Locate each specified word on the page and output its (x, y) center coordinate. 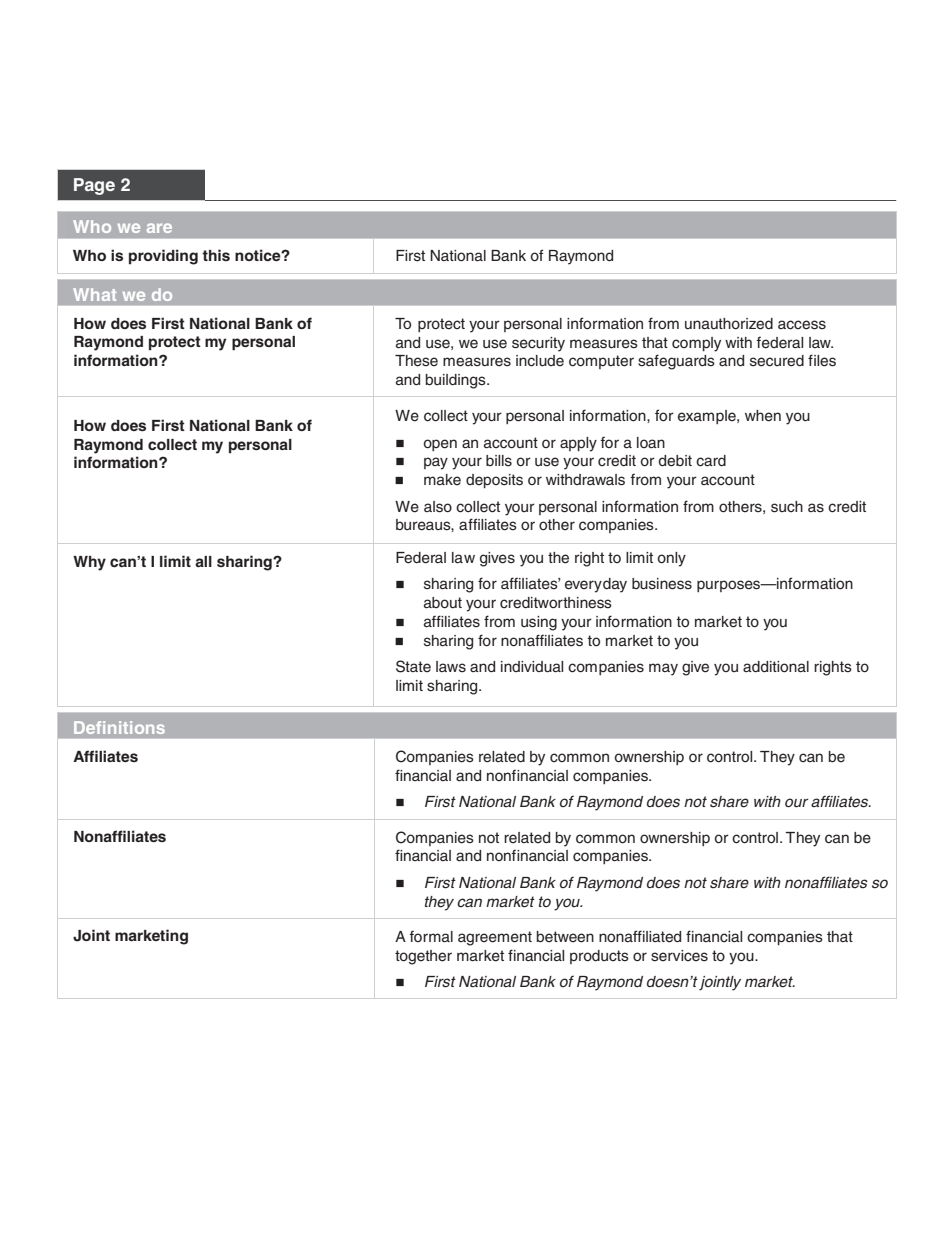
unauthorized (729, 324)
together (423, 957)
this (216, 255)
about (443, 603)
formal (431, 937)
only (672, 559)
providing (163, 257)
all (203, 561)
